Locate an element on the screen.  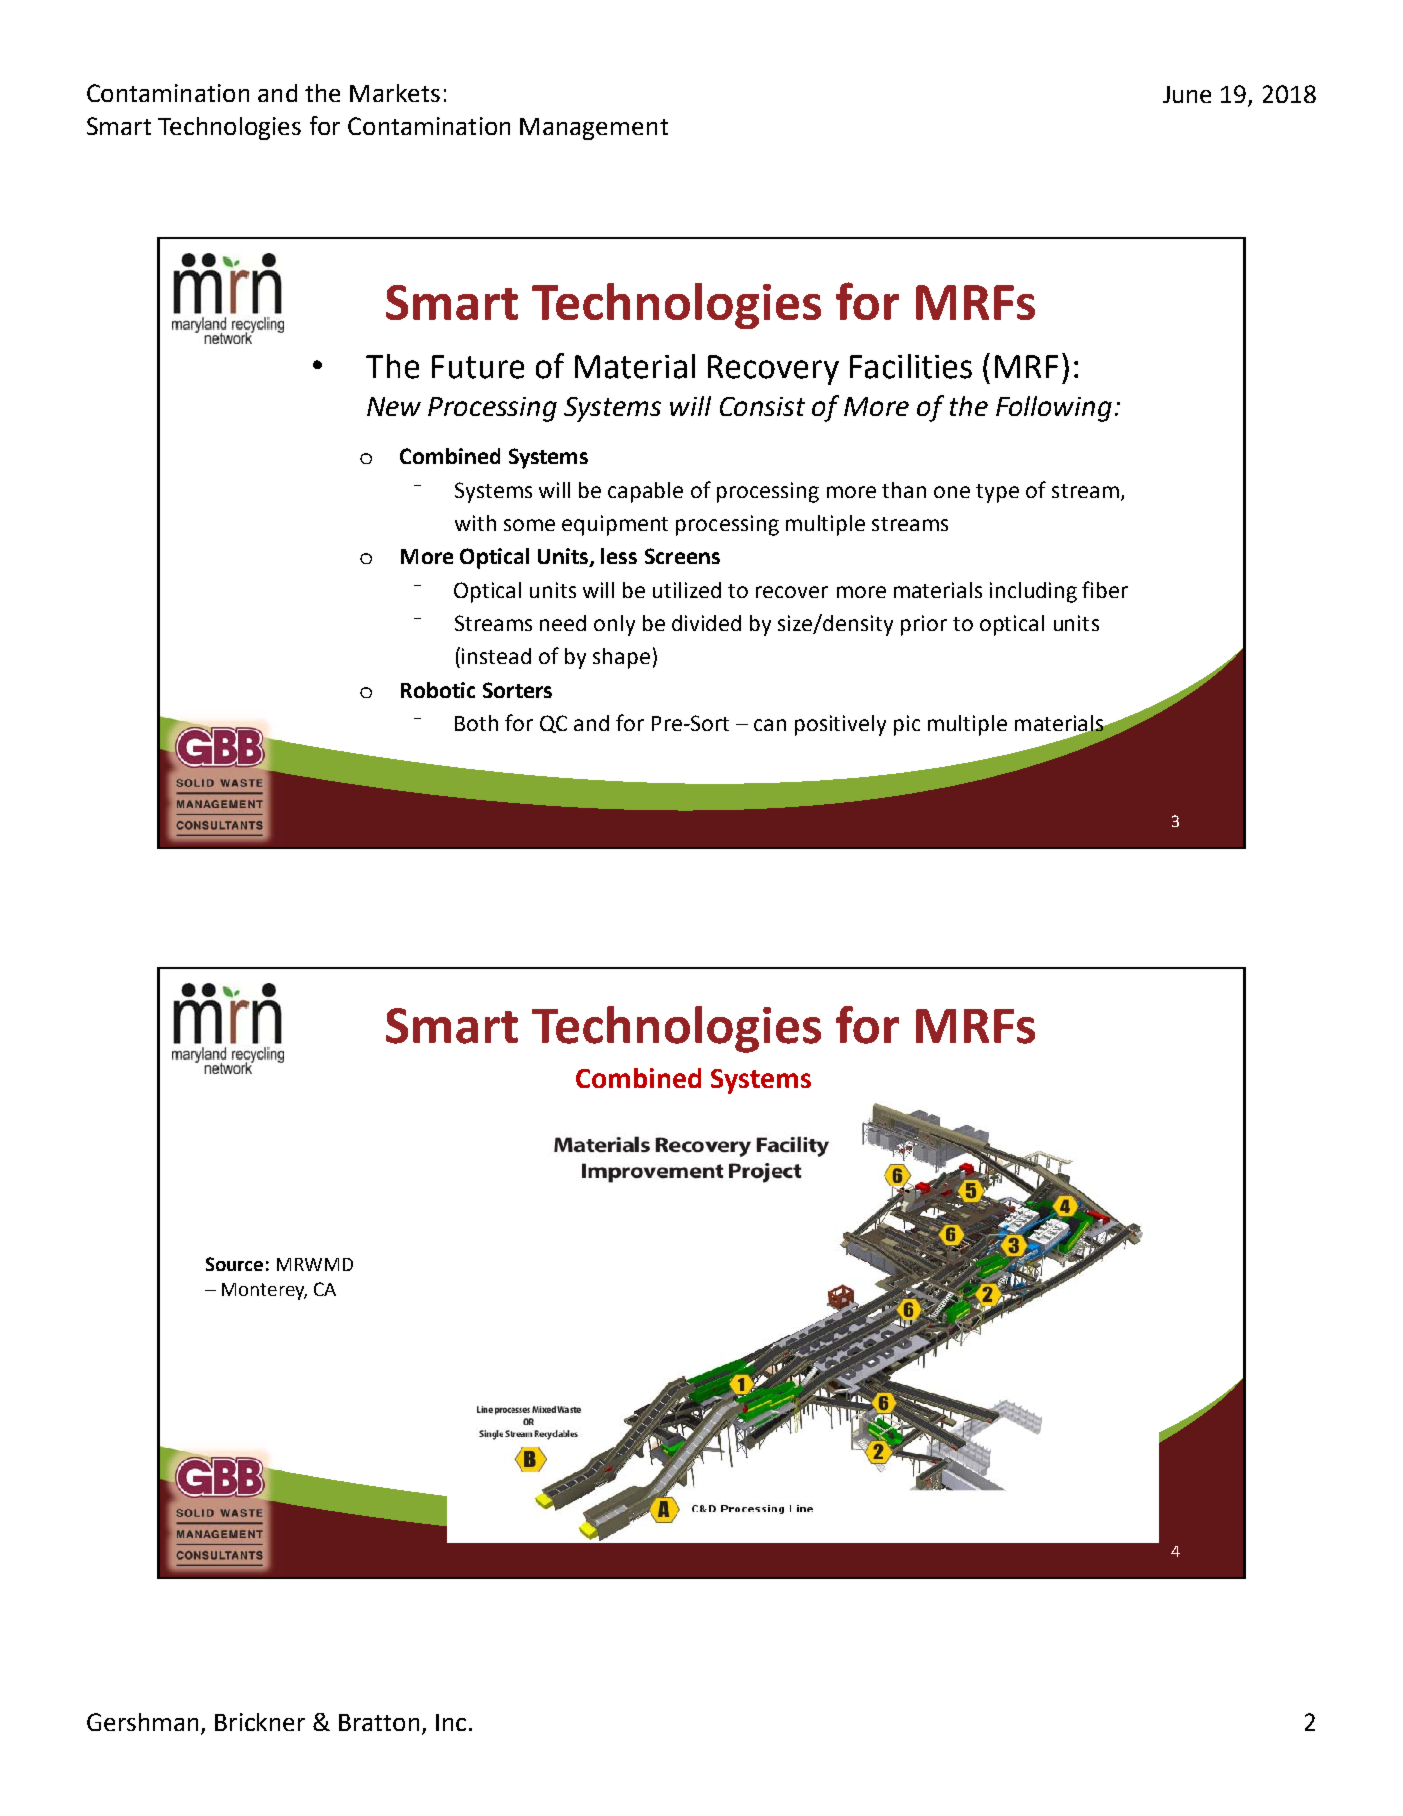
can is located at coordinates (770, 725).
